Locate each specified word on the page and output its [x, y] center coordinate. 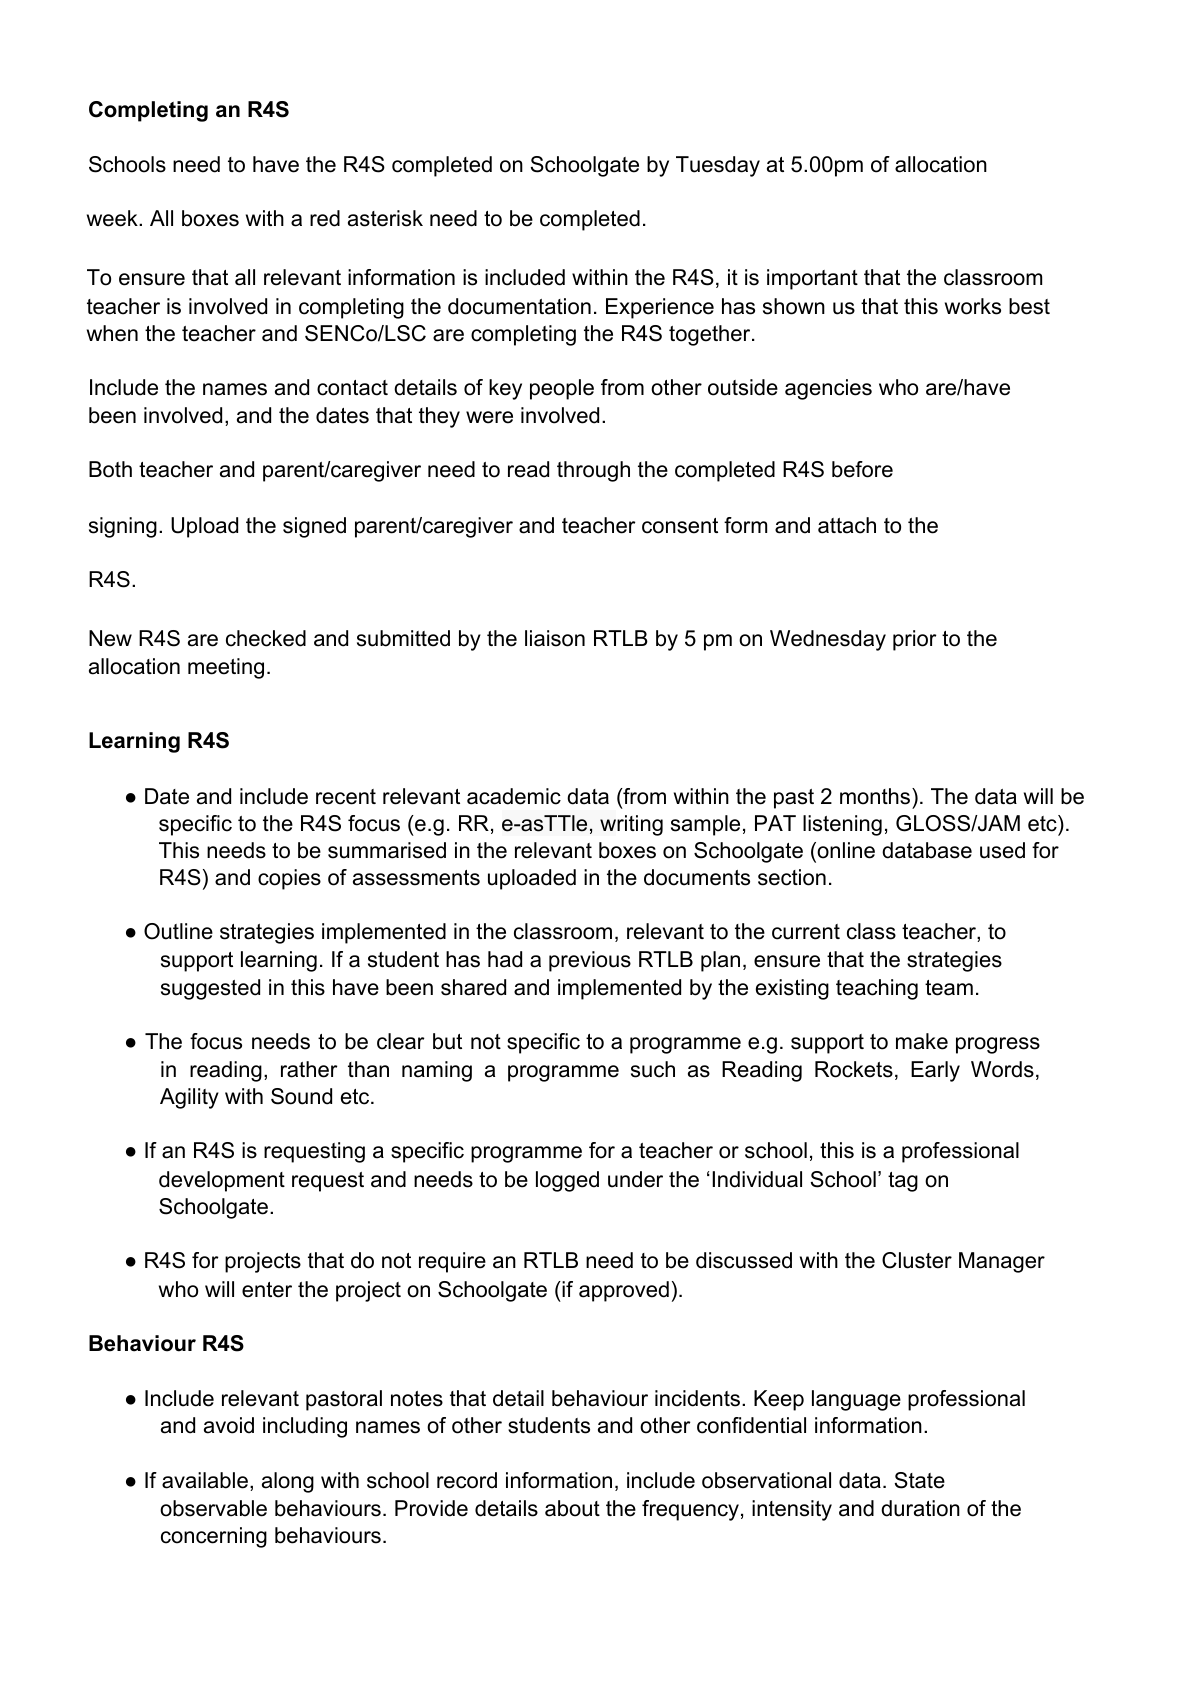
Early [935, 1071]
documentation [519, 306]
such [653, 1069]
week [113, 218]
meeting [226, 668]
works [973, 306]
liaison [555, 638]
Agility [189, 1098]
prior [914, 640]
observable [213, 1508]
